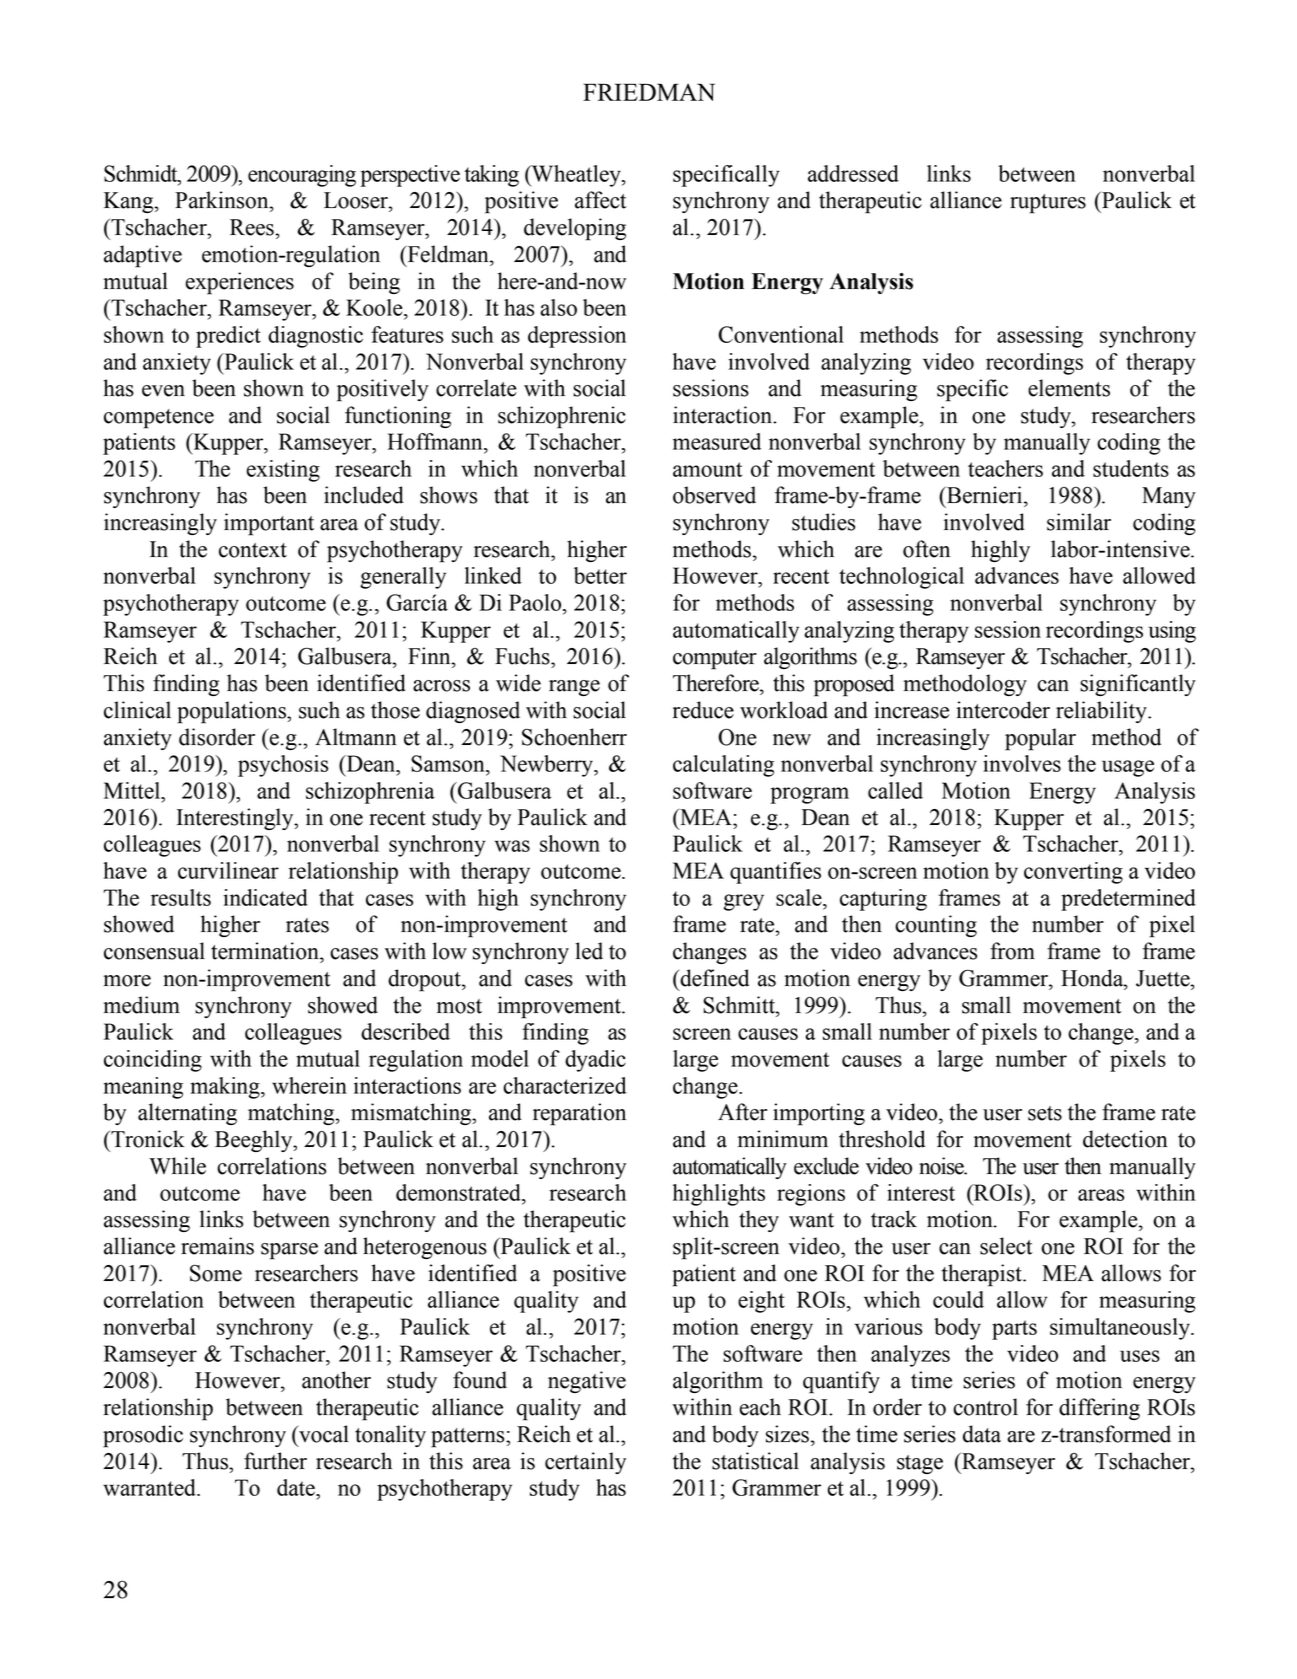 The width and height of the page is (1297, 1679). What do you see at coordinates (275, 1461) in the page?
I see `further` at bounding box center [275, 1461].
